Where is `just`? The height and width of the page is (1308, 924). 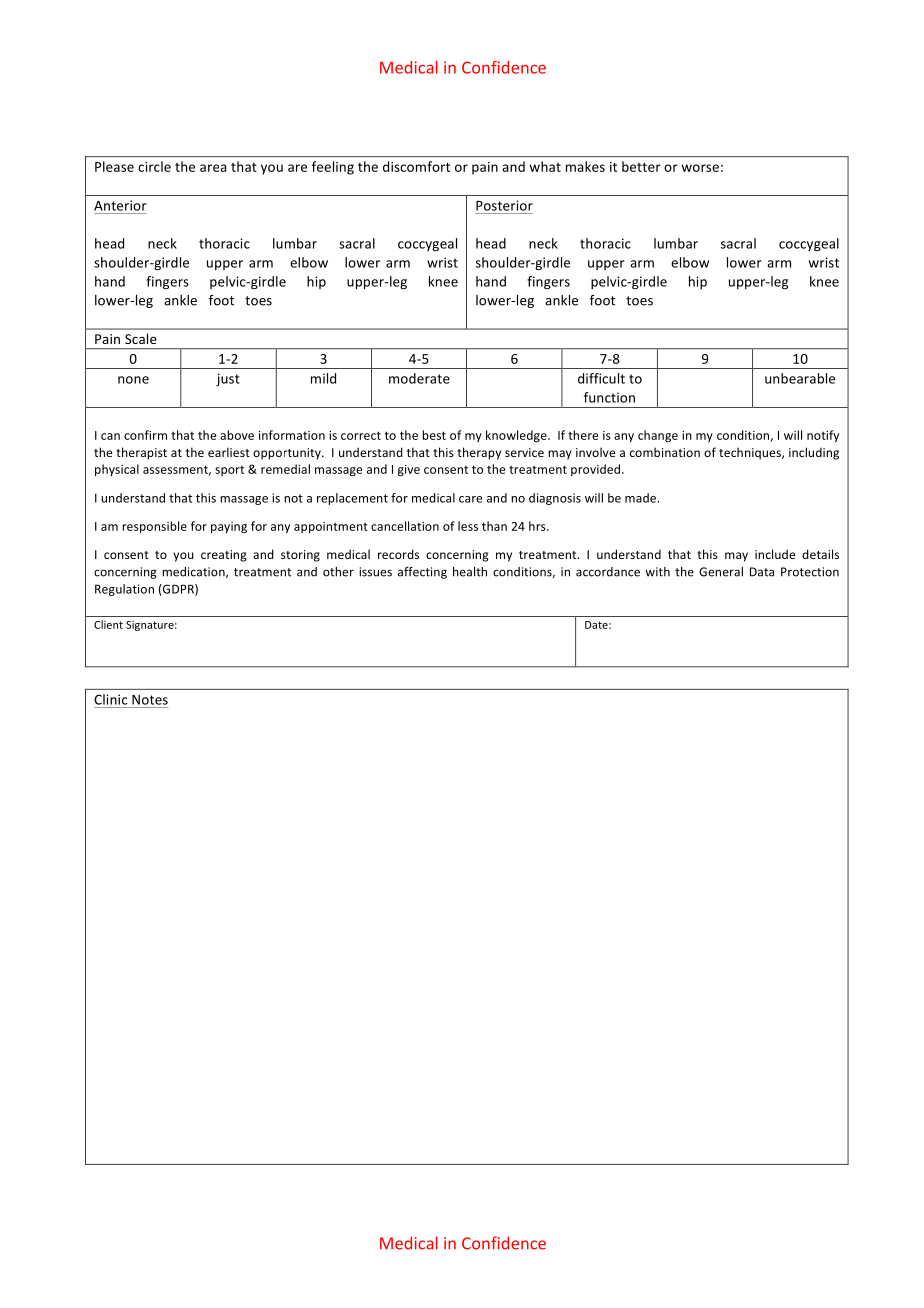
just is located at coordinates (228, 379).
